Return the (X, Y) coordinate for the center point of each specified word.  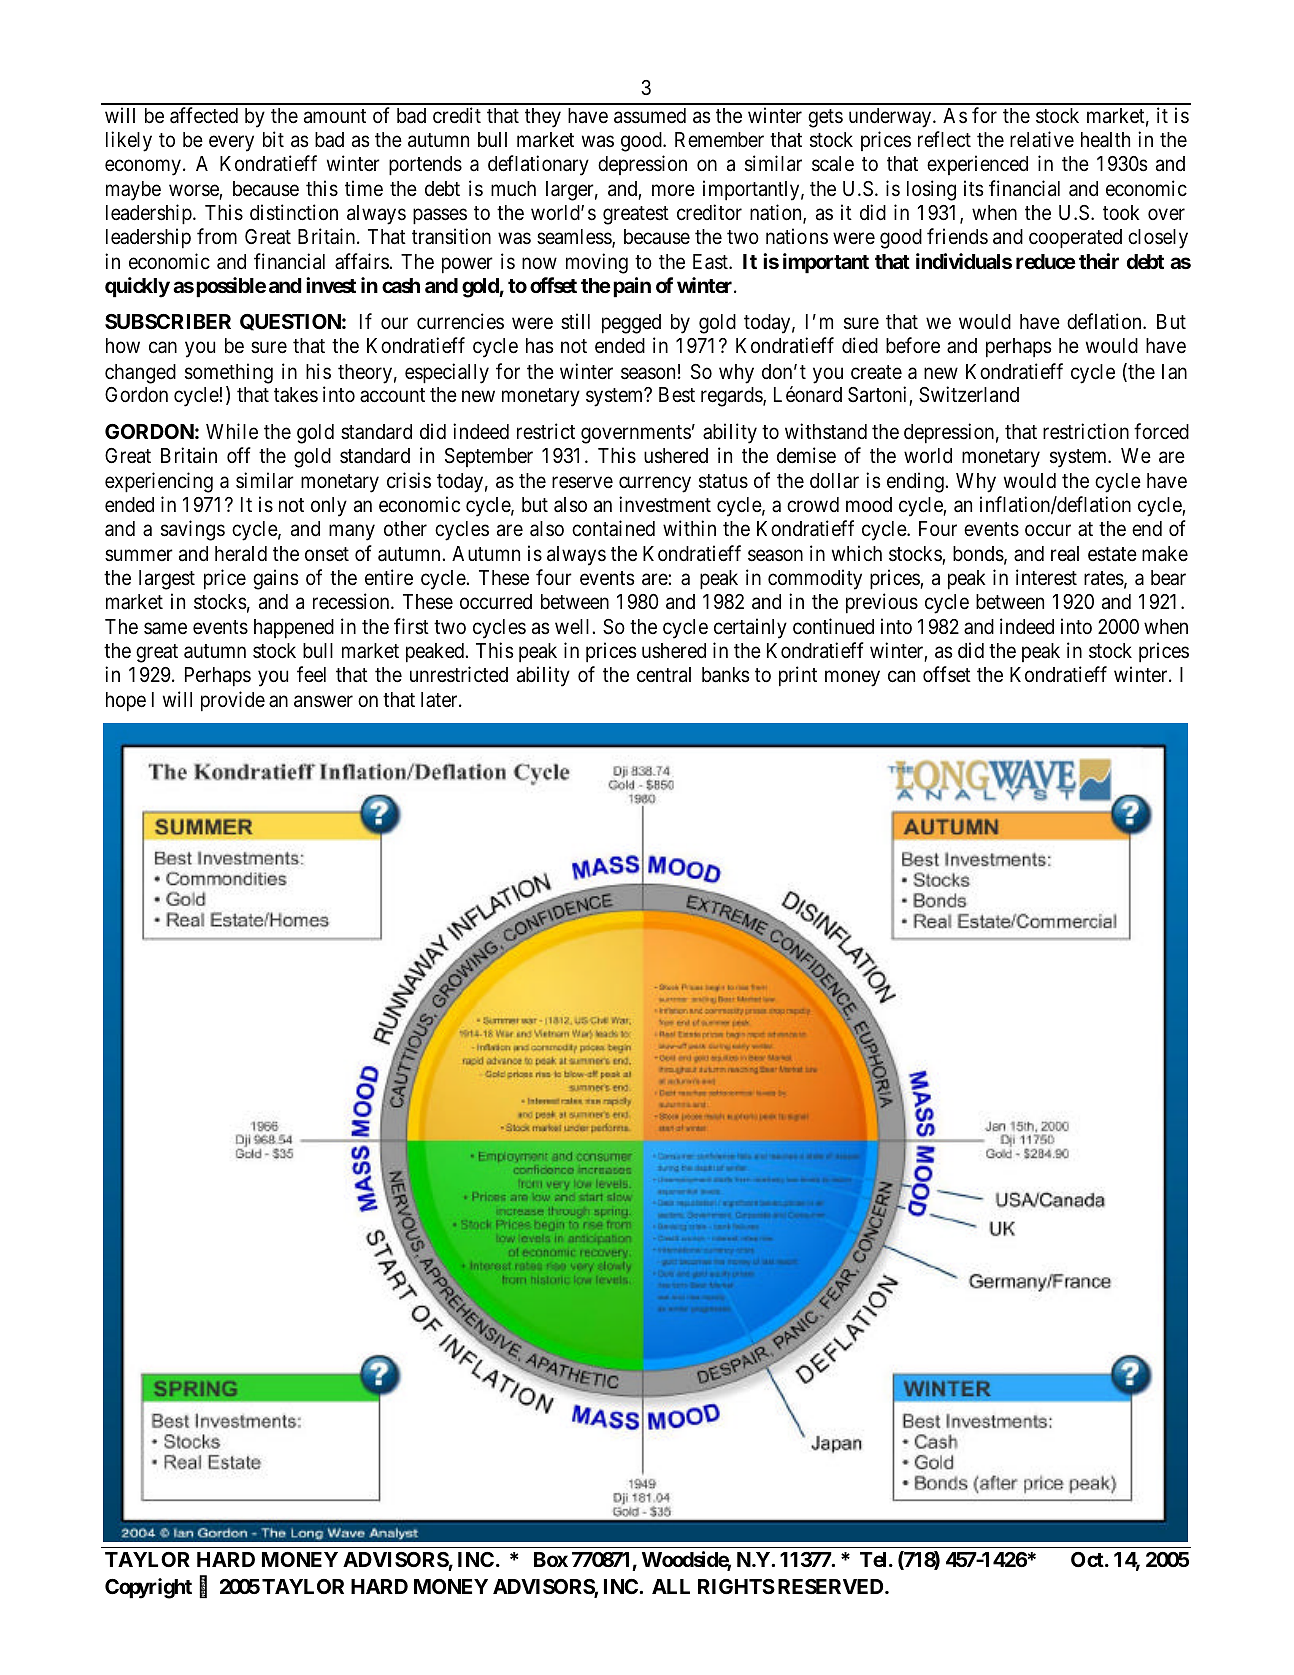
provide (233, 701)
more (673, 191)
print (798, 676)
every (231, 144)
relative (1042, 139)
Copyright (148, 1588)
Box (551, 1559)
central (664, 675)
